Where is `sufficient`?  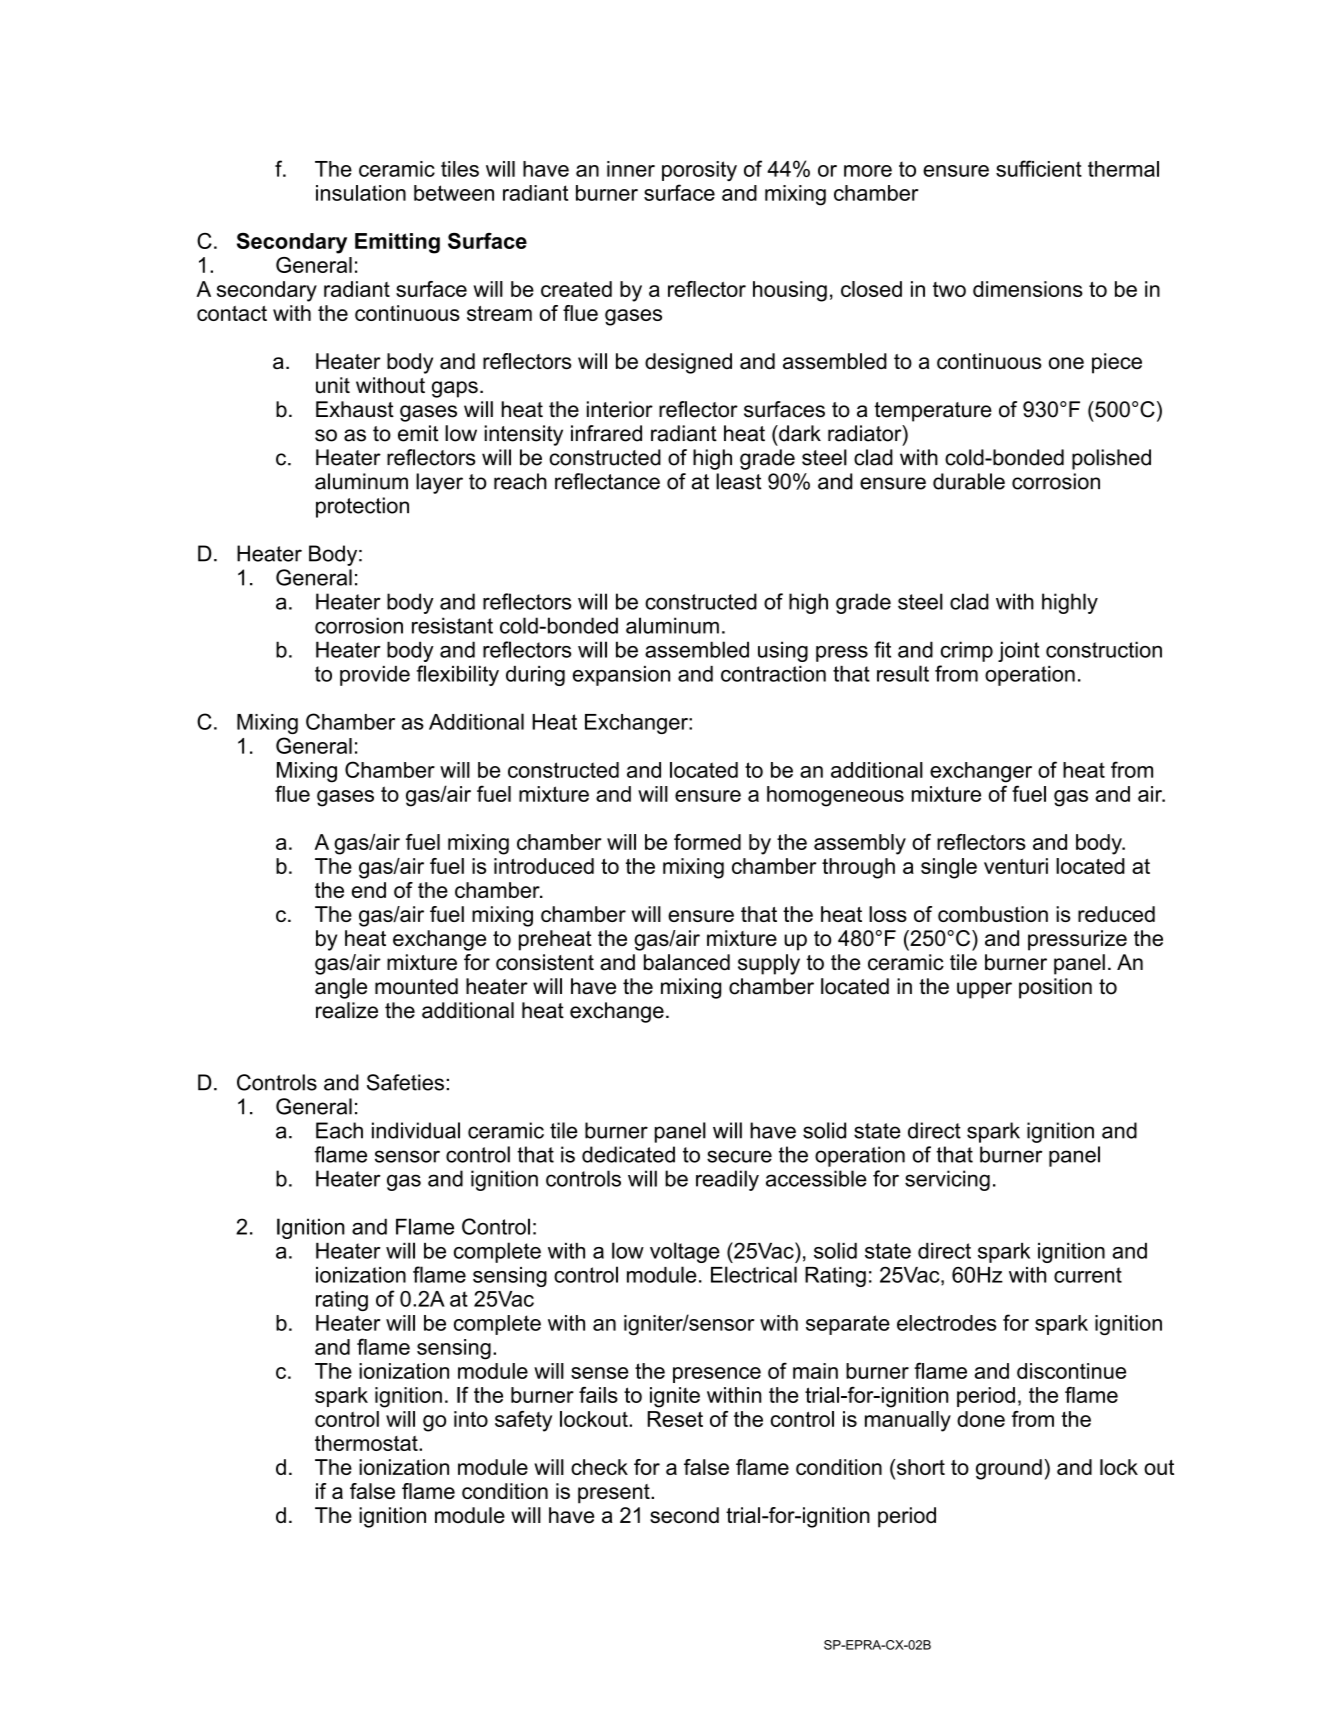
sufficient is located at coordinates (1039, 168).
